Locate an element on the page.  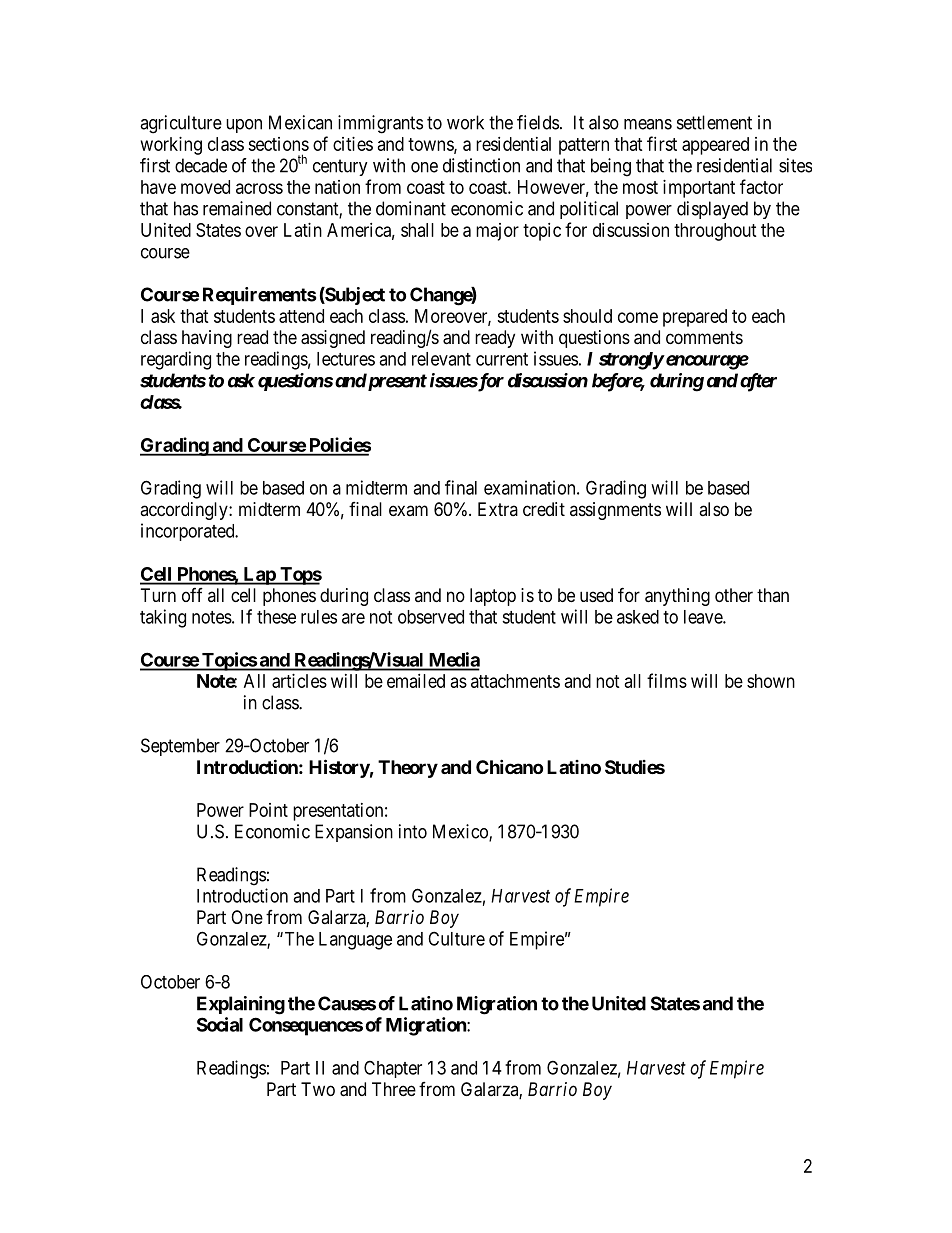
Social is located at coordinates (220, 1024).
